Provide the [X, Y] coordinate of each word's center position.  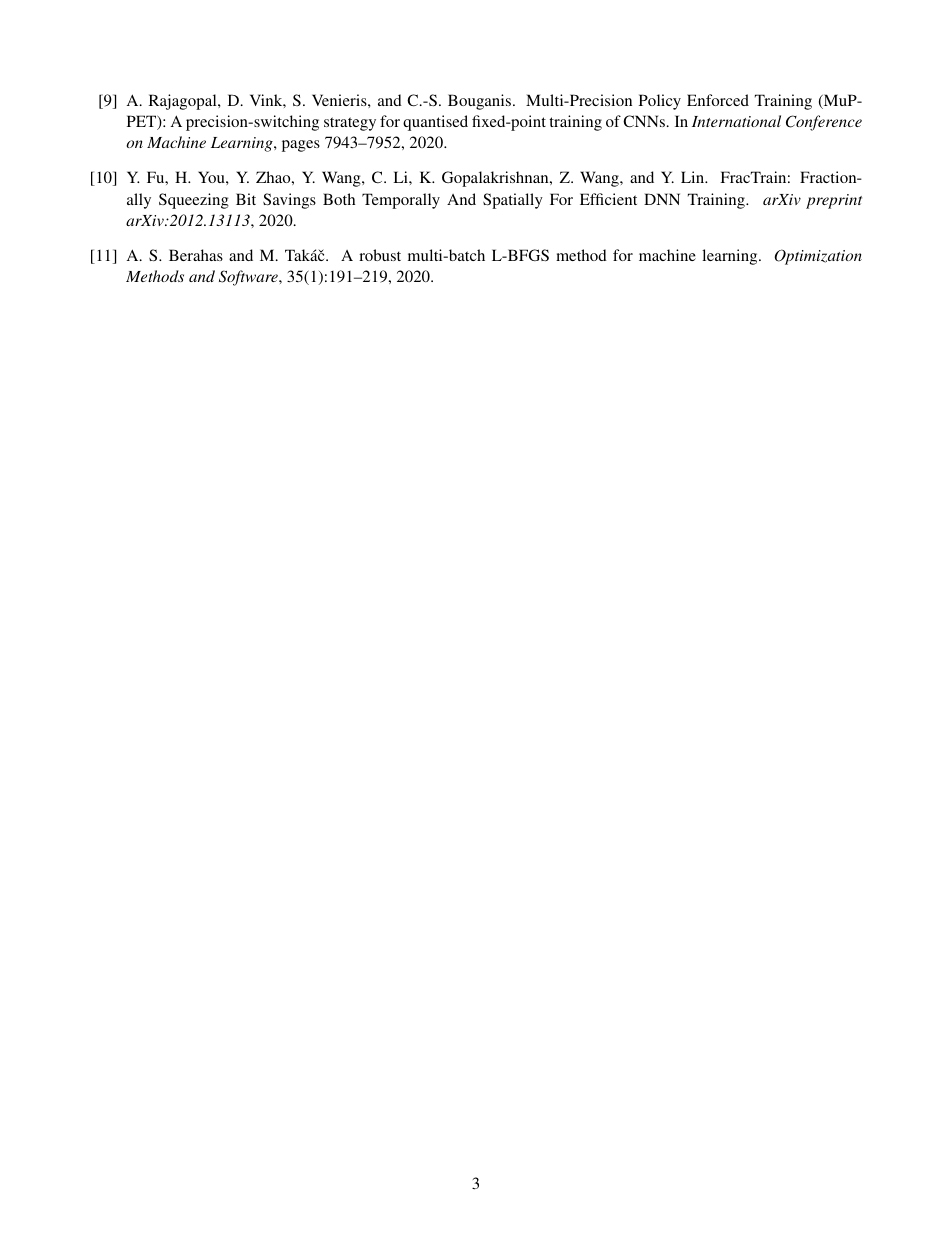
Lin [694, 177]
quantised [435, 123]
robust [380, 255]
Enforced [718, 100]
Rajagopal [184, 102]
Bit [246, 199]
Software [249, 278]
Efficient [608, 199]
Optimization [818, 257]
